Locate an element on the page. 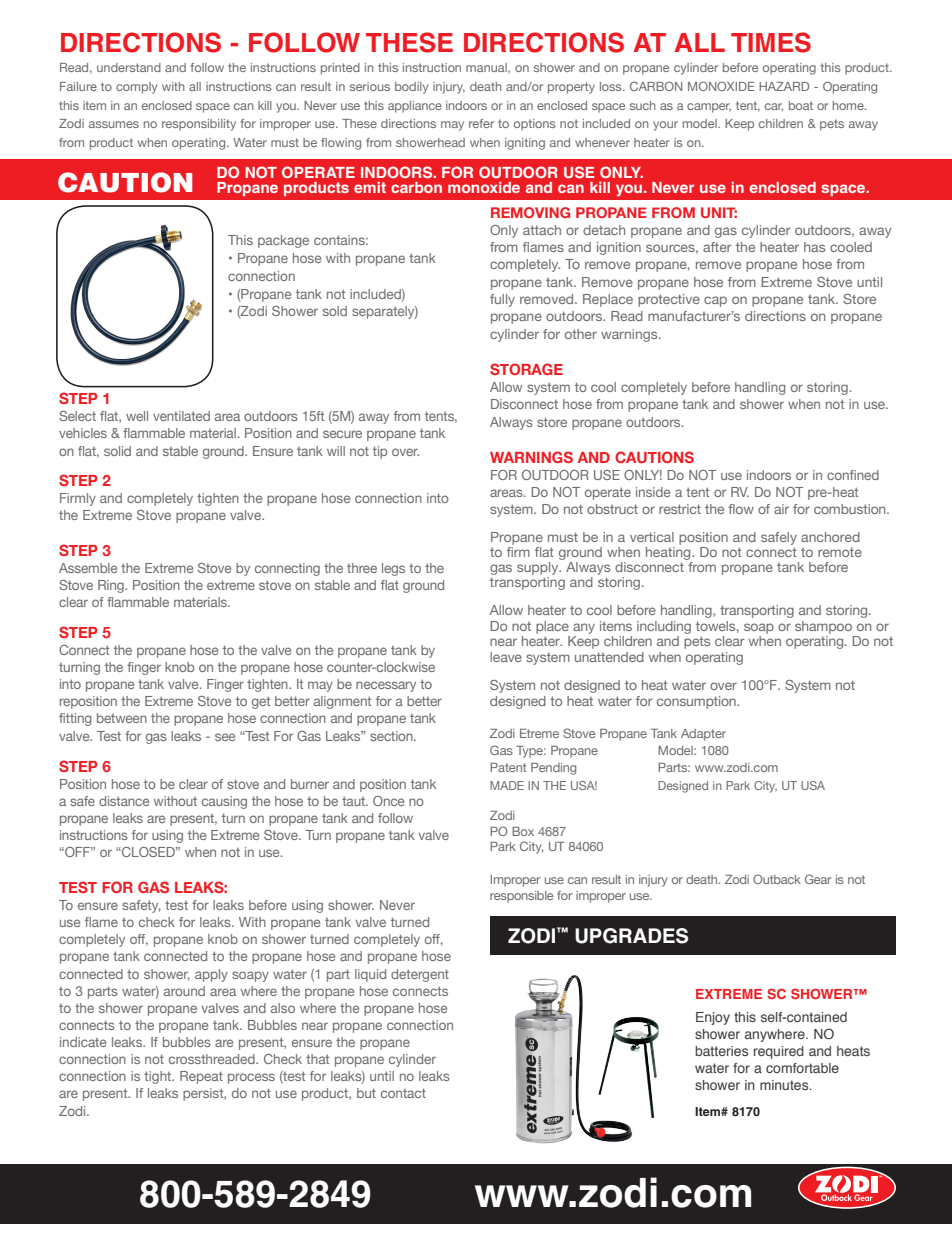  remote is located at coordinates (840, 552).
